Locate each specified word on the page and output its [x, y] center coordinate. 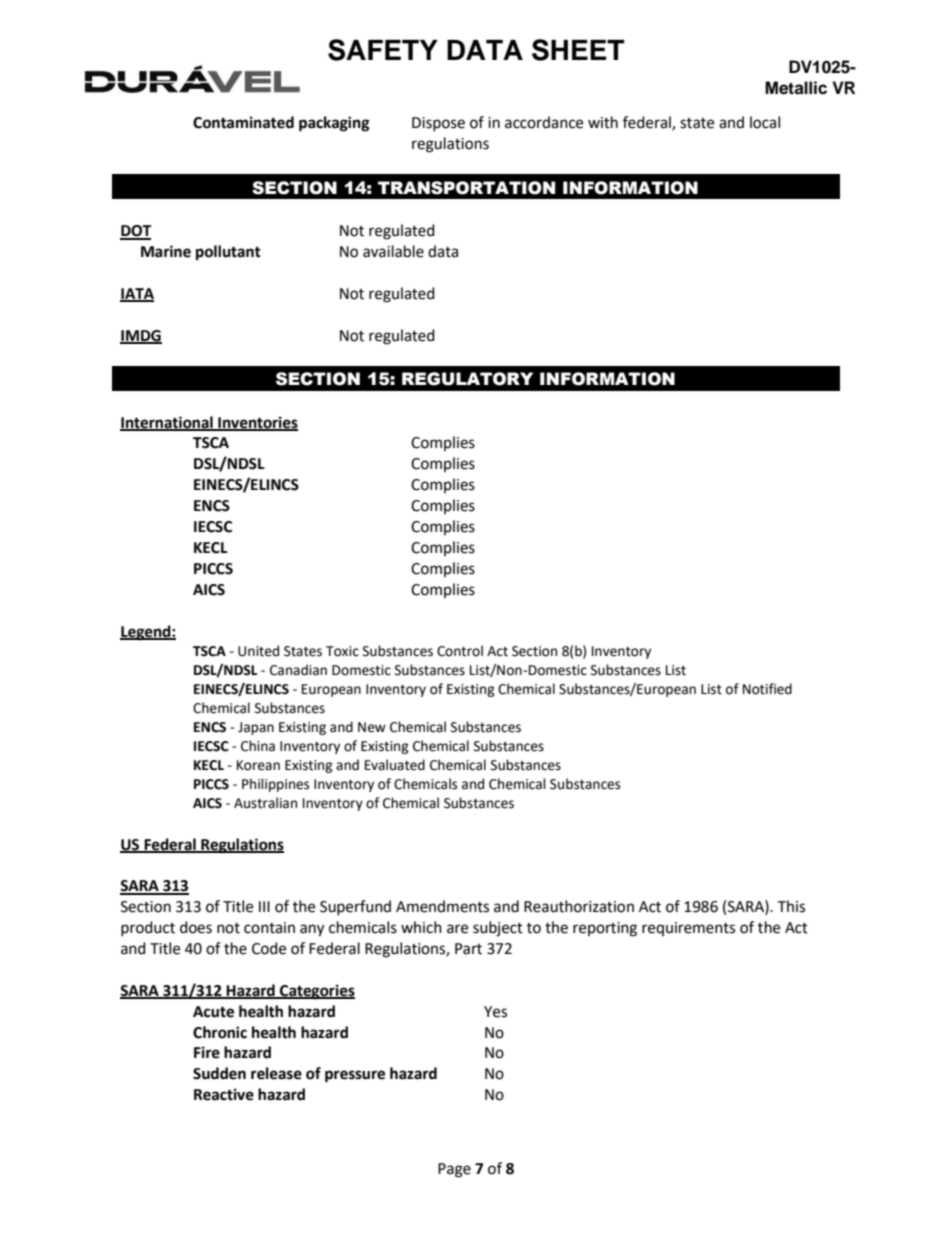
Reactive [224, 1094]
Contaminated [243, 122]
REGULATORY [467, 379]
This [791, 906]
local [765, 122]
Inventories [257, 423]
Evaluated [395, 765]
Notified [767, 689]
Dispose [438, 124]
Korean [258, 765]
